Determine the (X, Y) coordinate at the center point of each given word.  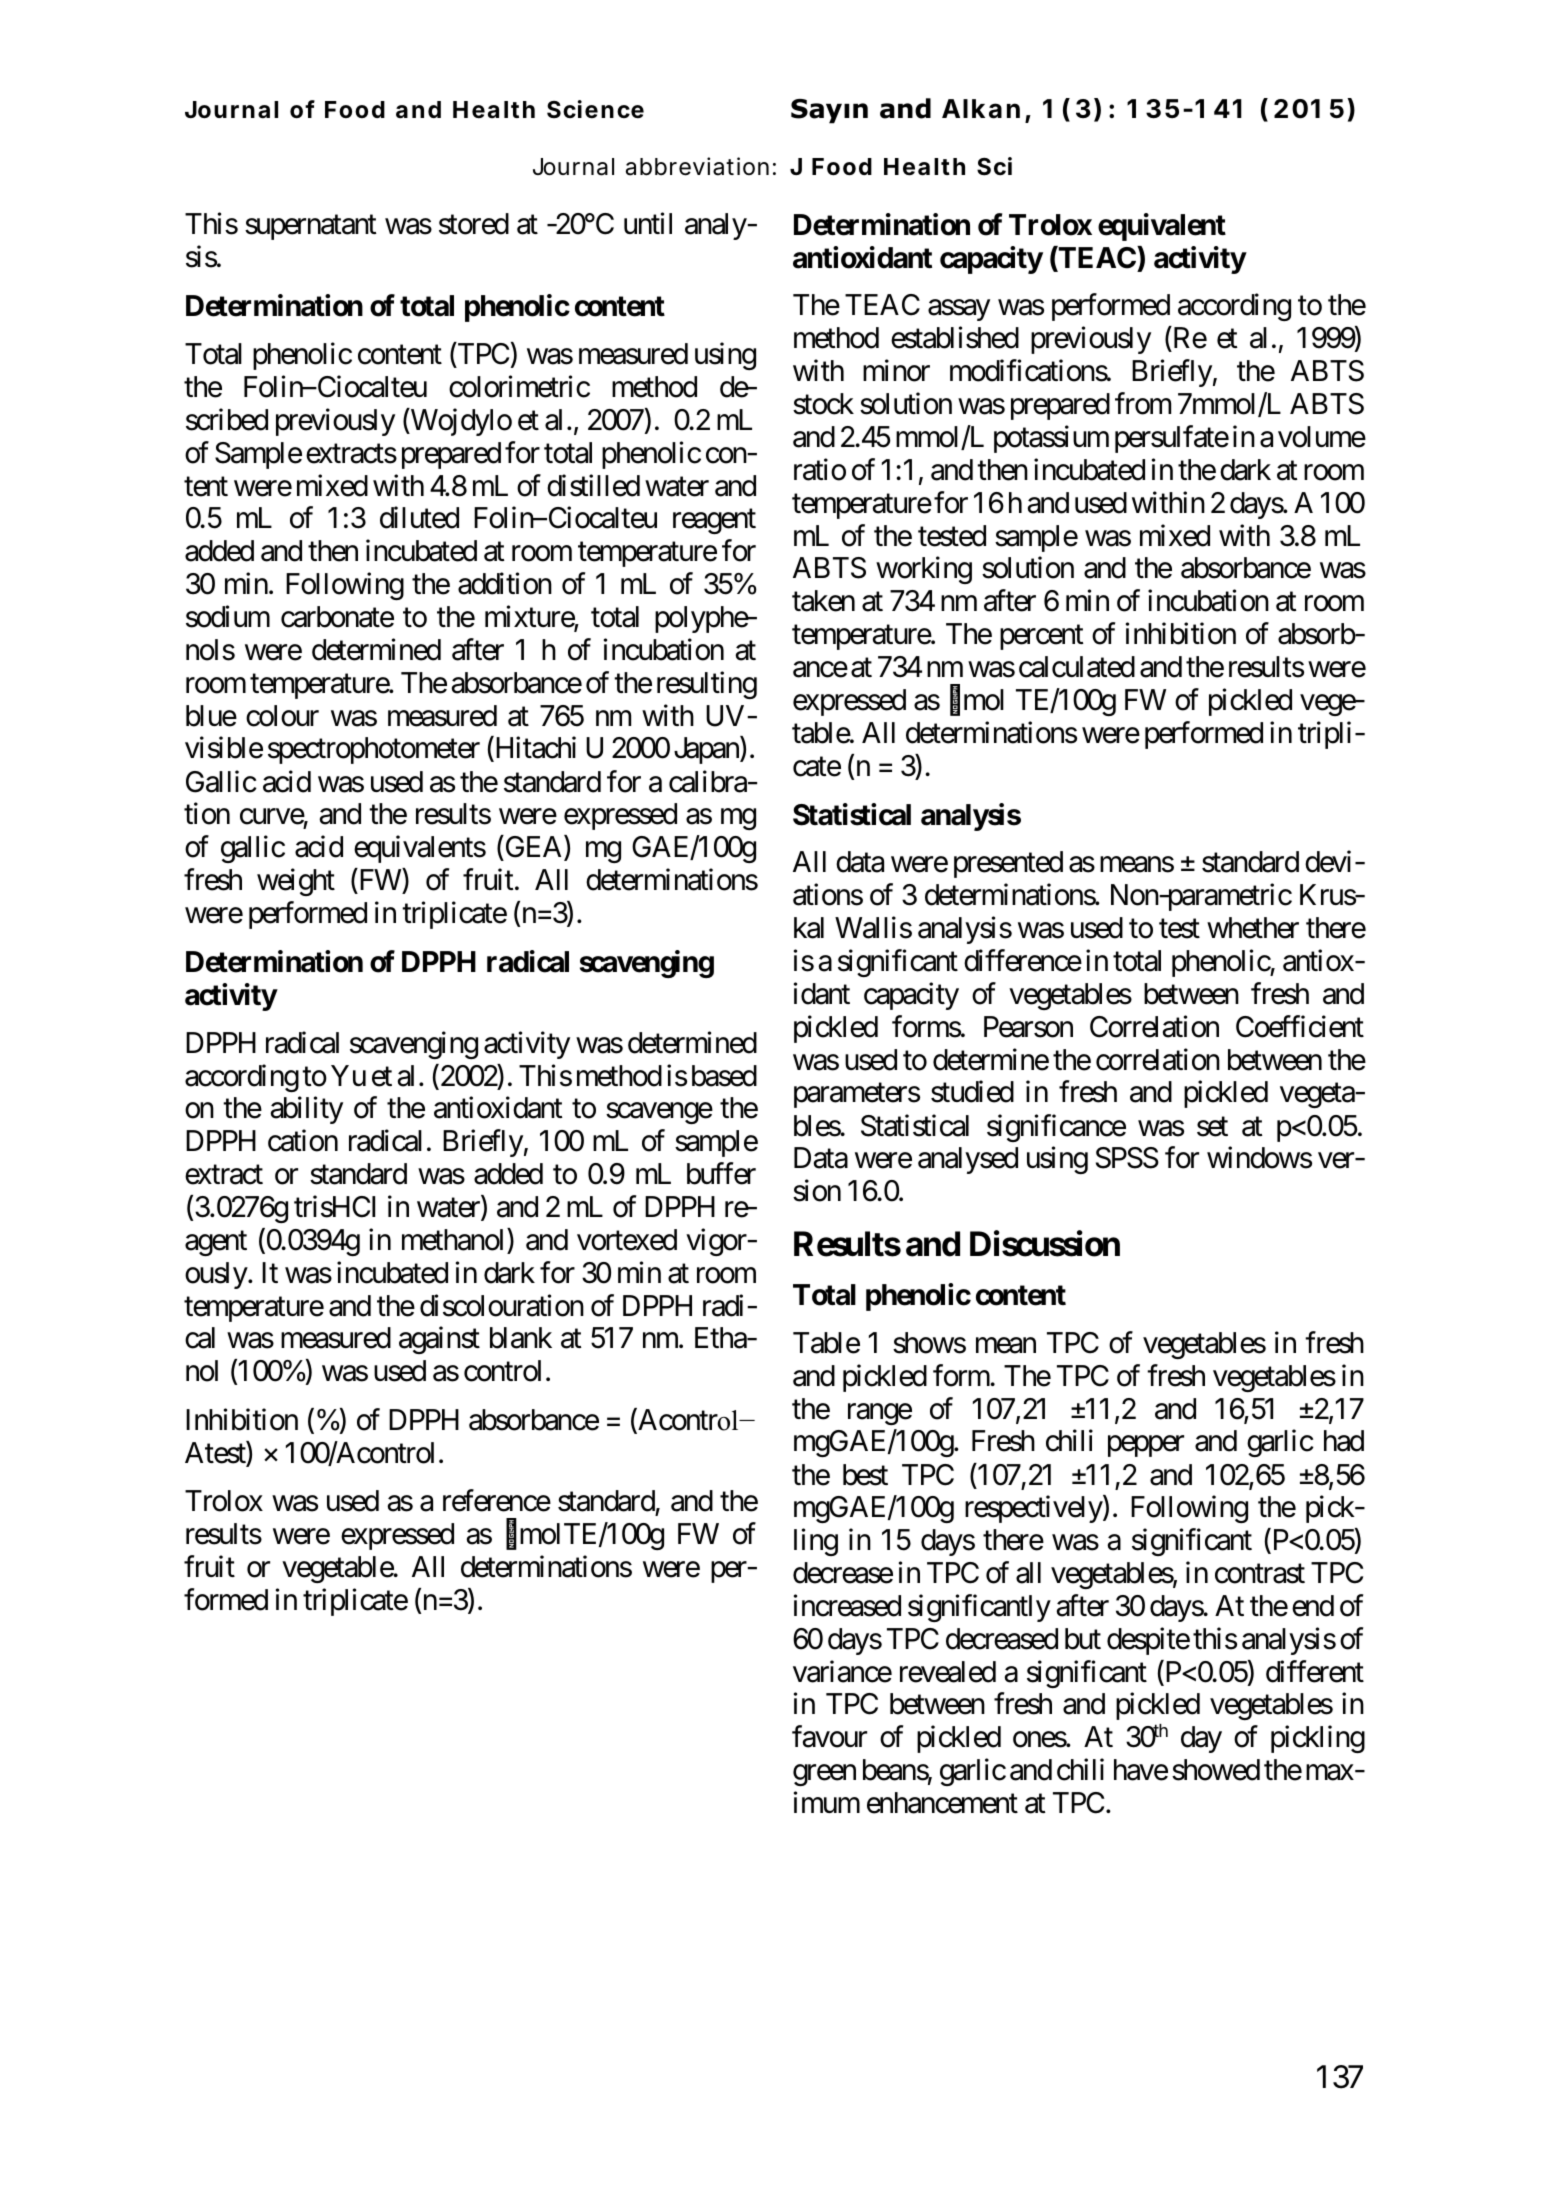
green (824, 1775)
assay (959, 310)
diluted (419, 518)
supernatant (311, 228)
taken (823, 601)
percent (1042, 638)
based (724, 1076)
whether (1253, 928)
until (648, 223)
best (865, 1475)
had (1344, 1441)
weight (296, 882)
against (439, 1340)
